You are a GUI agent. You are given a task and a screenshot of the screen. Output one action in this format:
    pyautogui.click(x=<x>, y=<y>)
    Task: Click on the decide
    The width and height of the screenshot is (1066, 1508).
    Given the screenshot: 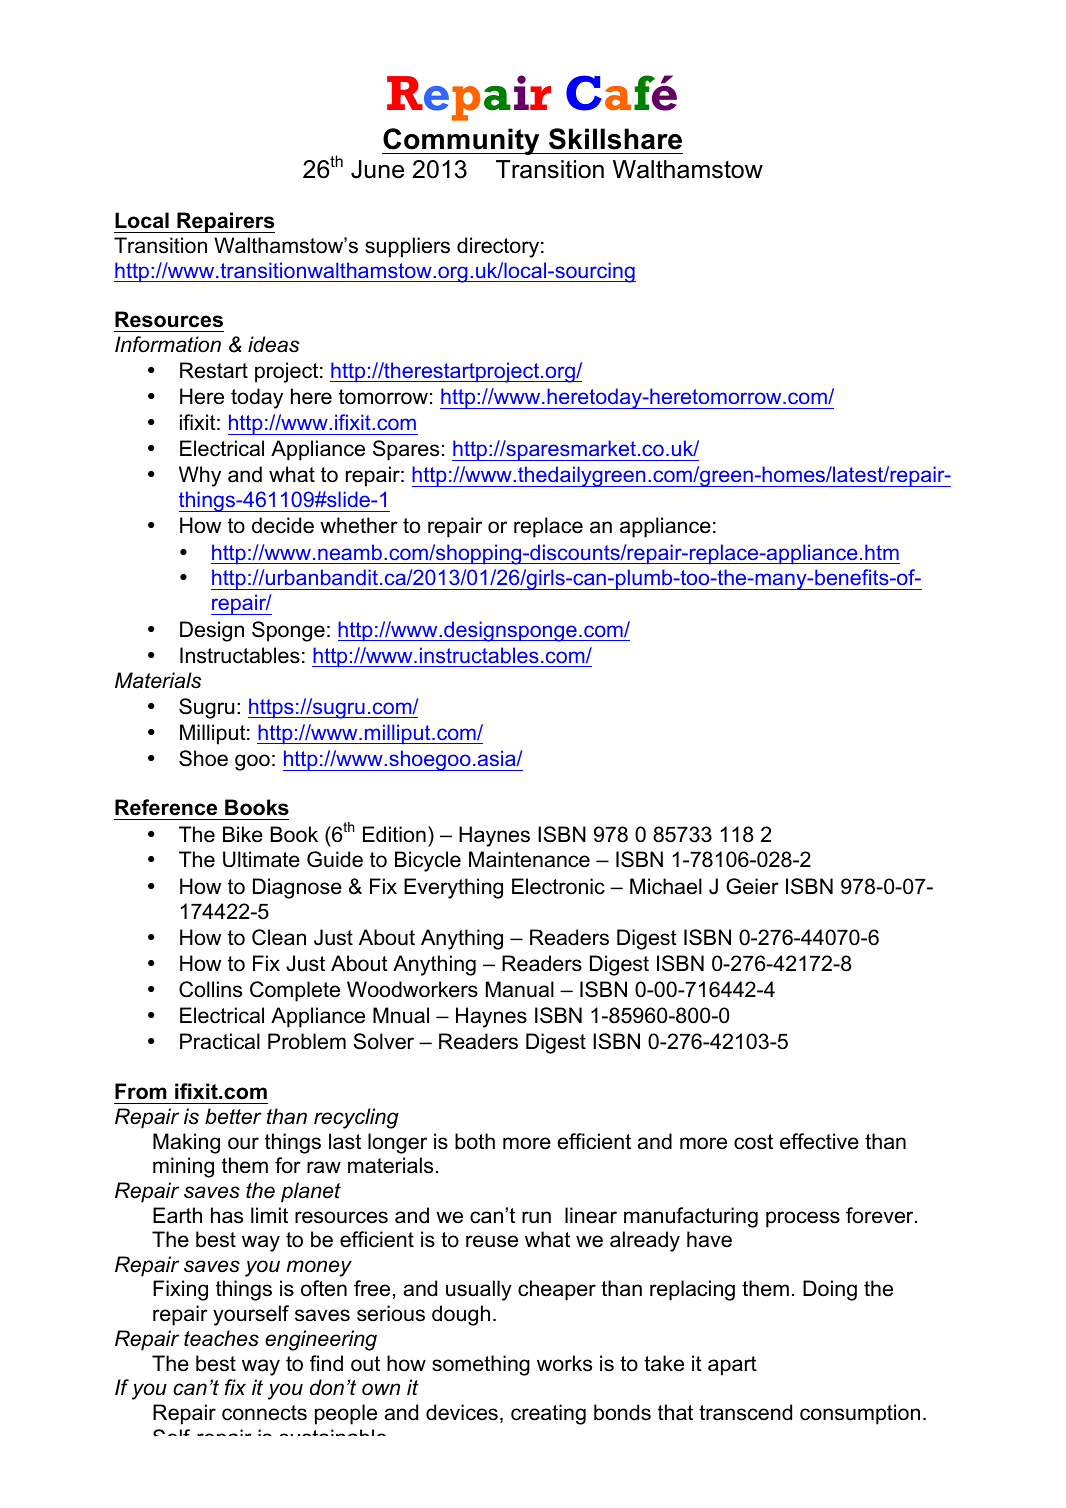 What is the action you would take?
    pyautogui.click(x=283, y=525)
